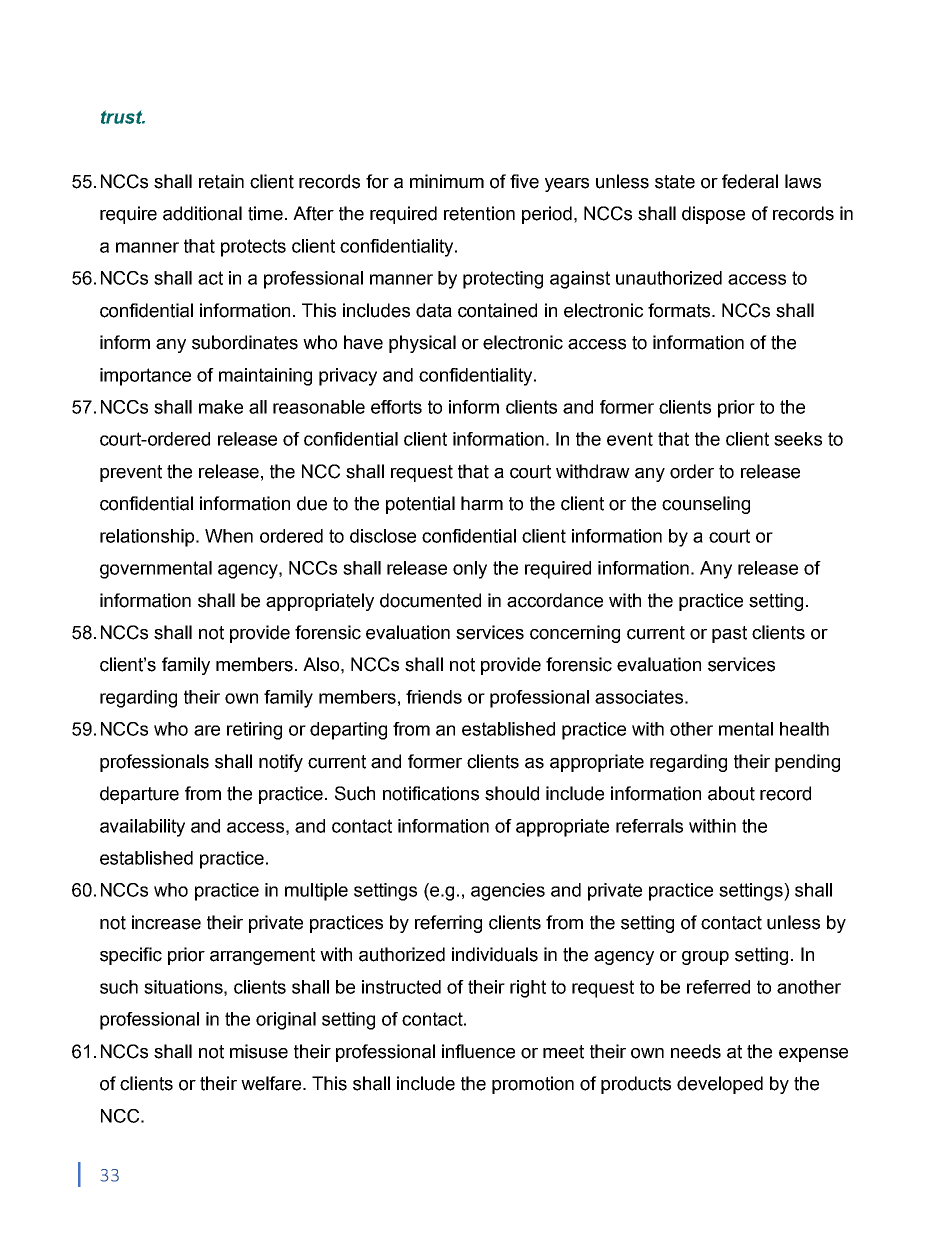 The width and height of the page is (952, 1233). What do you see at coordinates (478, 1051) in the page?
I see `influence` at bounding box center [478, 1051].
